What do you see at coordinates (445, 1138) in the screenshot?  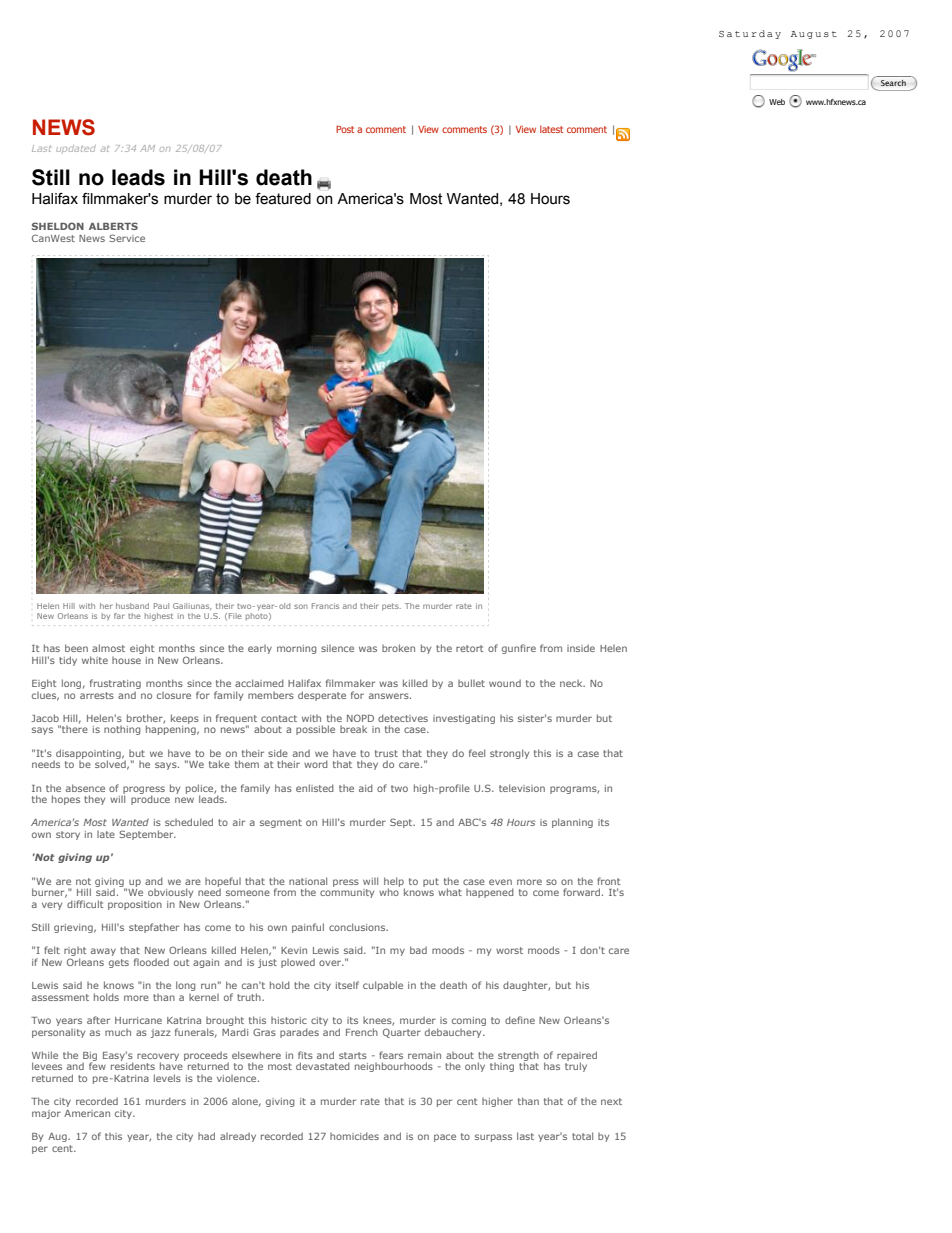 I see `pace` at bounding box center [445, 1138].
